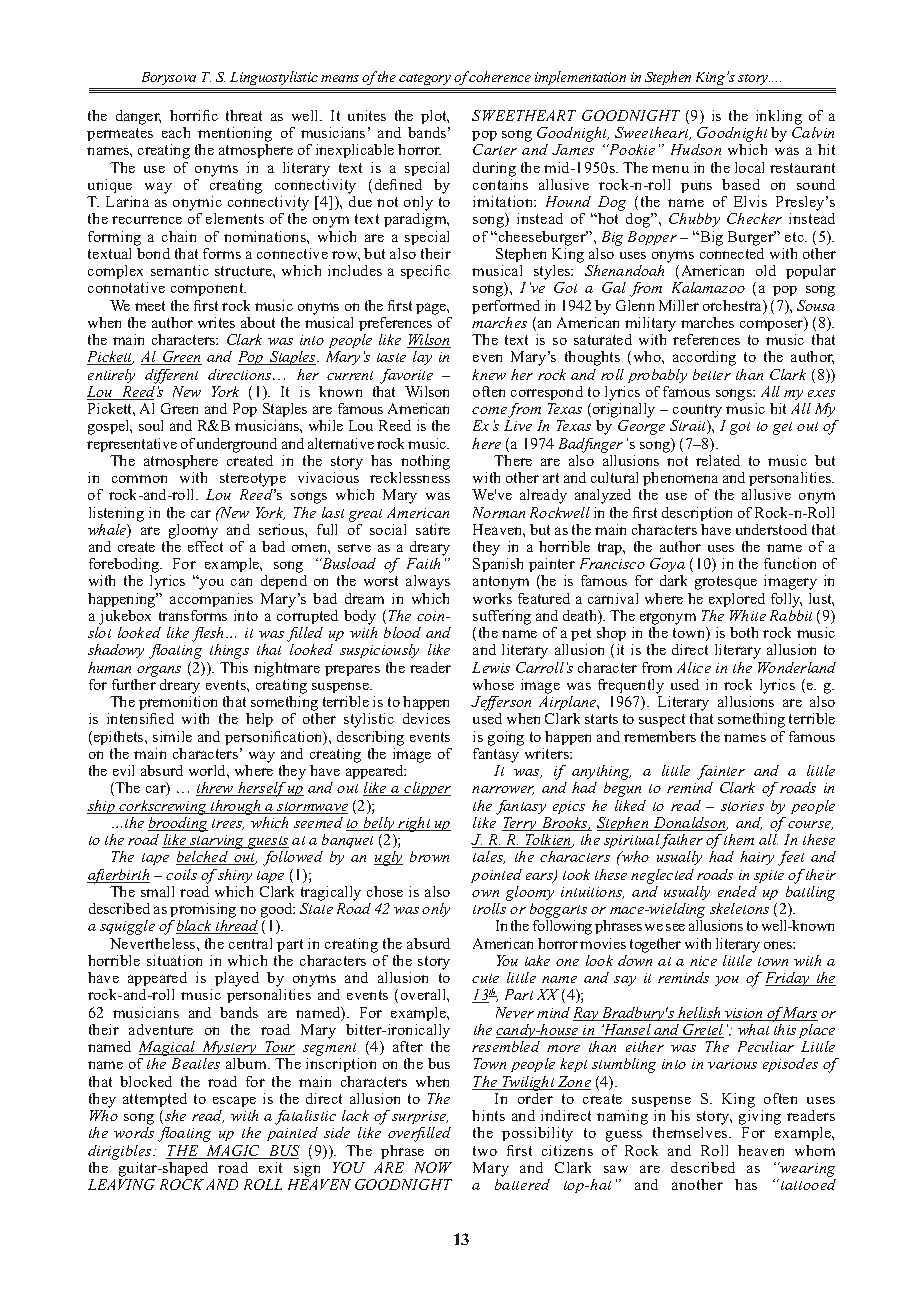 This page has height=1308, width=924. Describe the element at coordinates (744, 632) in the page. I see `both` at that location.
